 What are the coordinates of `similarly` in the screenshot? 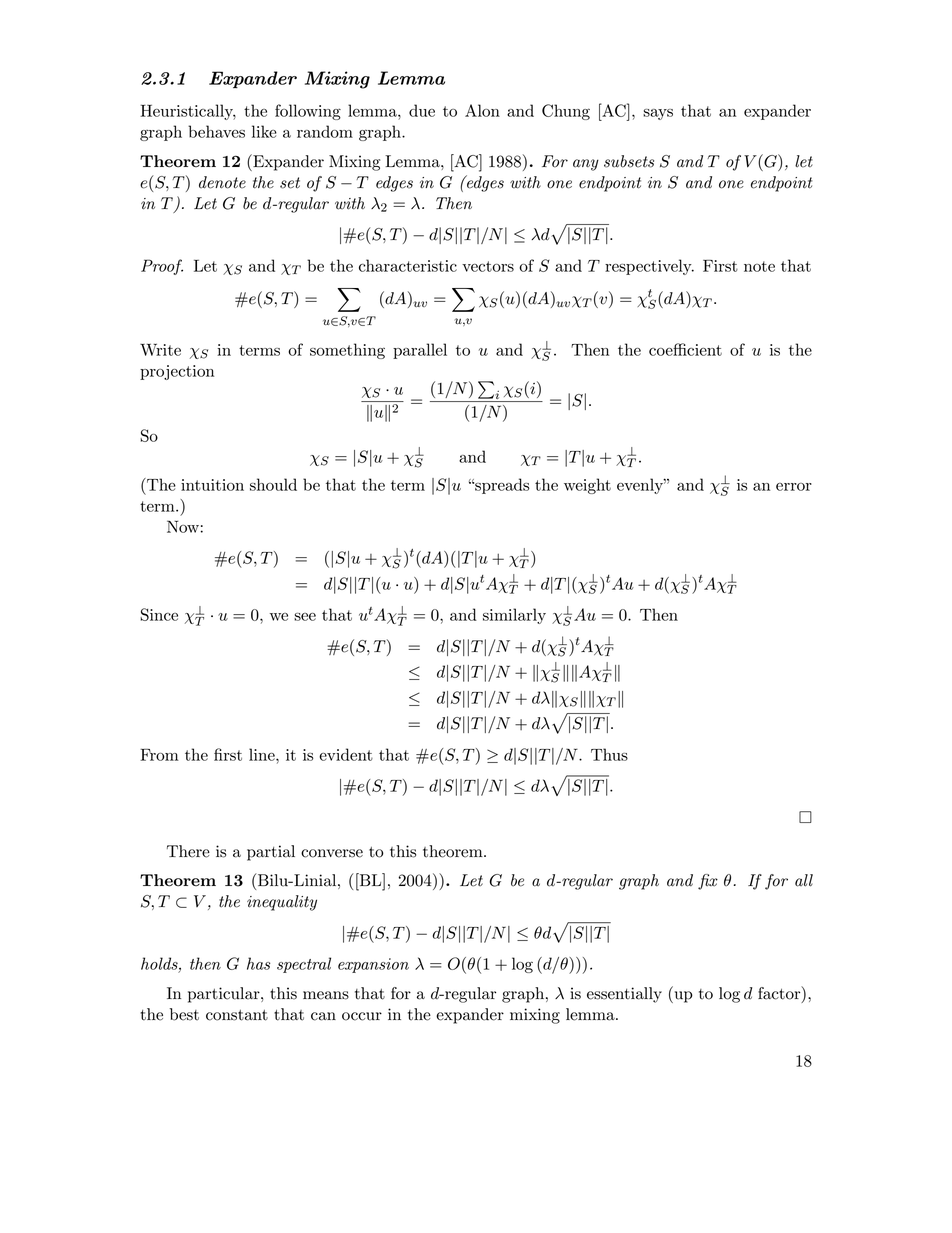 It's located at (514, 616).
